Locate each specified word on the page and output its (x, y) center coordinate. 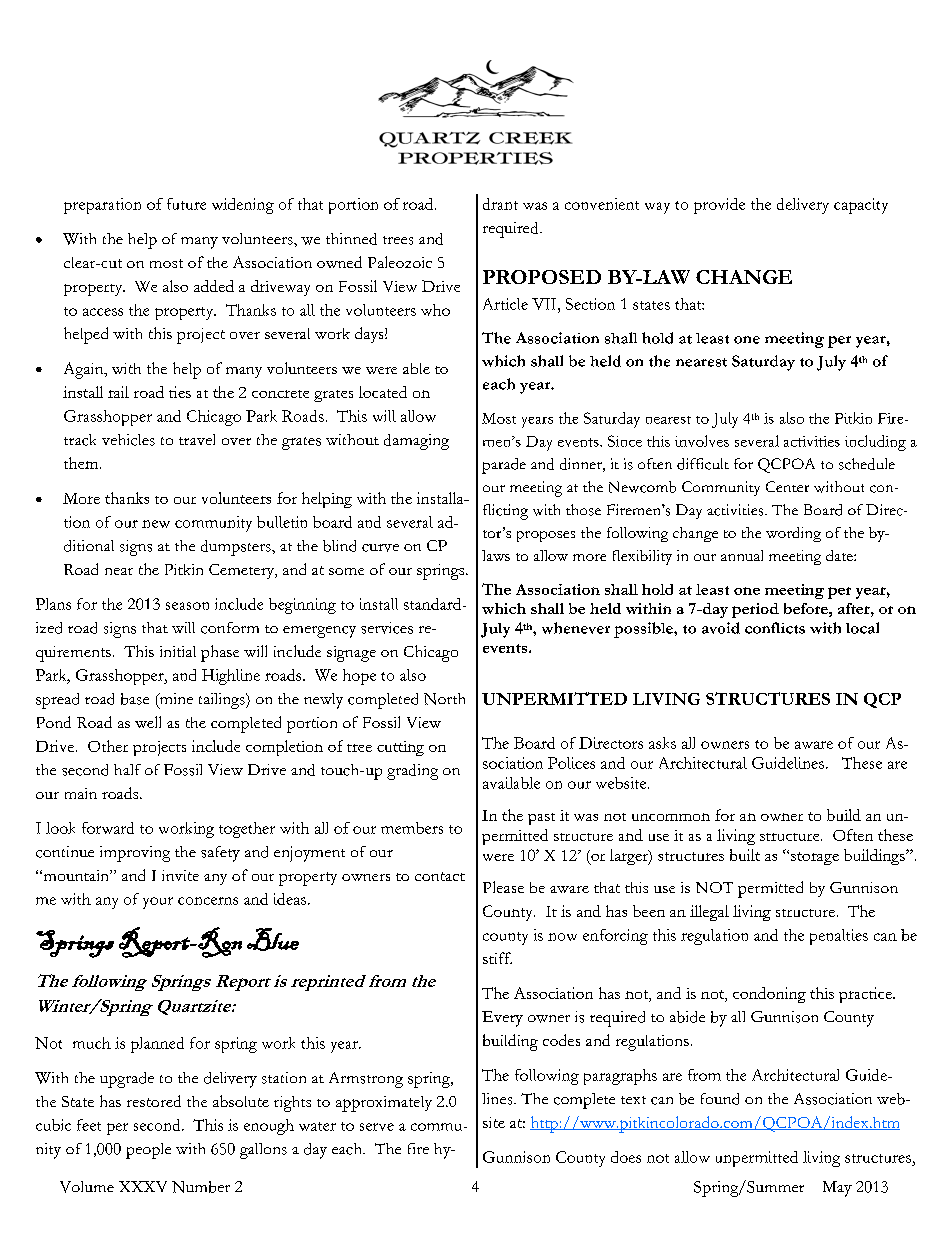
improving (135, 854)
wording (793, 534)
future (186, 204)
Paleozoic (400, 262)
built (745, 855)
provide (719, 206)
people (148, 1151)
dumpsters (237, 548)
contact (440, 876)
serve (377, 1127)
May (837, 1189)
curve (380, 548)
